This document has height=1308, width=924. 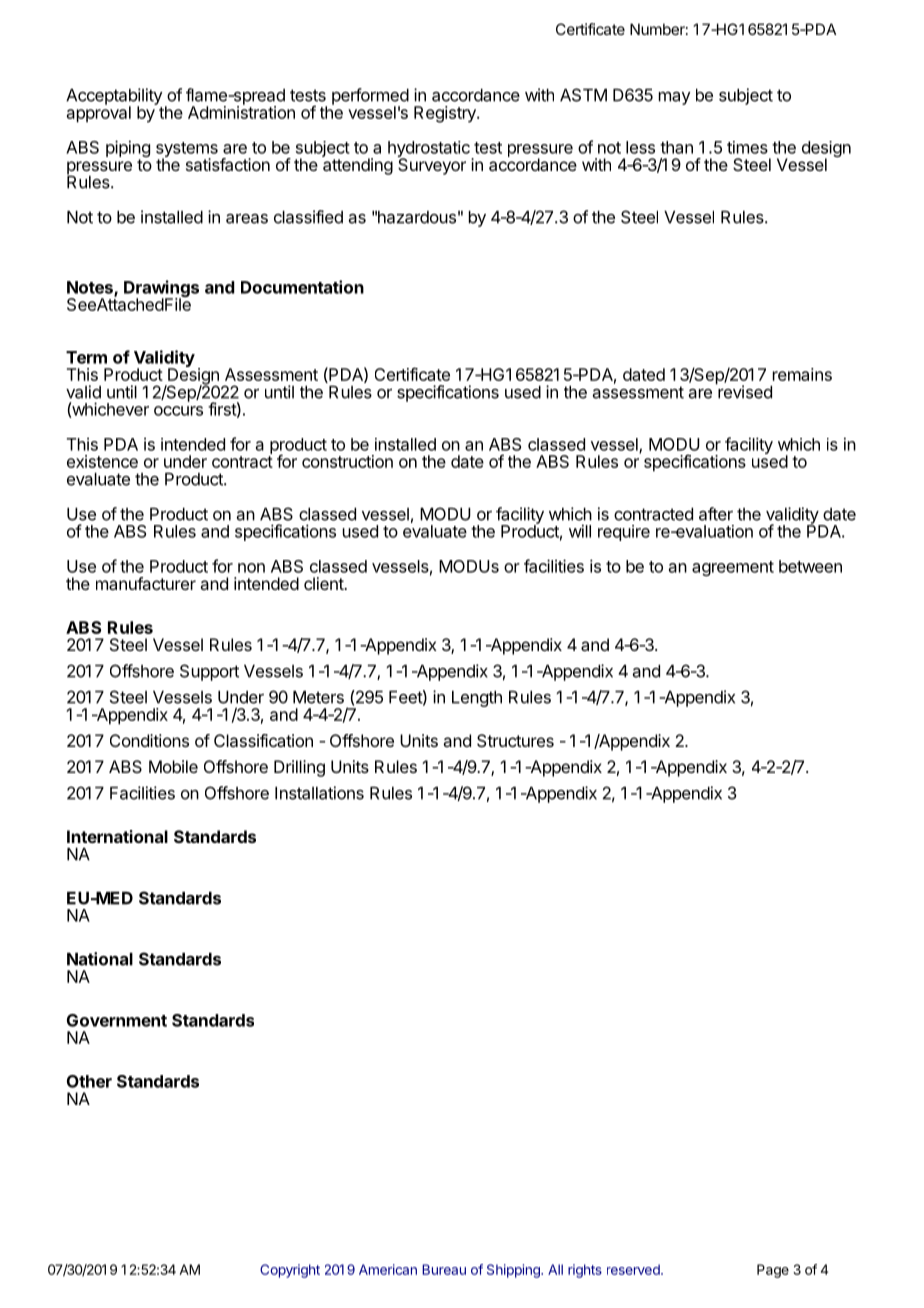 What do you see at coordinates (173, 766) in the document?
I see `Mobile` at bounding box center [173, 766].
